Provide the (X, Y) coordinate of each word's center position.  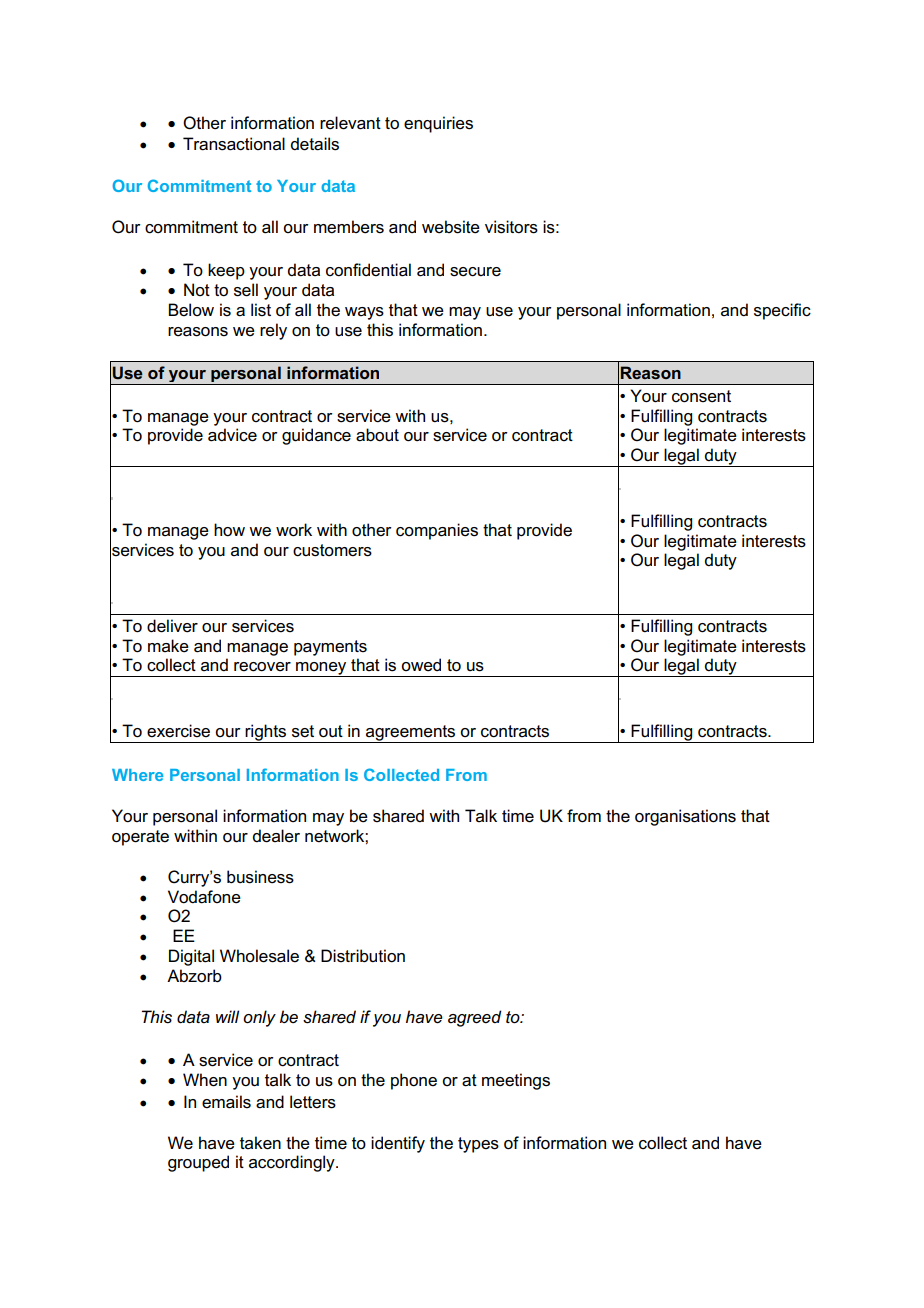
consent (701, 396)
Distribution (363, 956)
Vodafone (204, 897)
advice (232, 435)
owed (421, 665)
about (377, 435)
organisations (685, 817)
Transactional (234, 144)
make (168, 646)
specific (782, 311)
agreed (475, 1018)
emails (226, 1102)
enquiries (438, 124)
